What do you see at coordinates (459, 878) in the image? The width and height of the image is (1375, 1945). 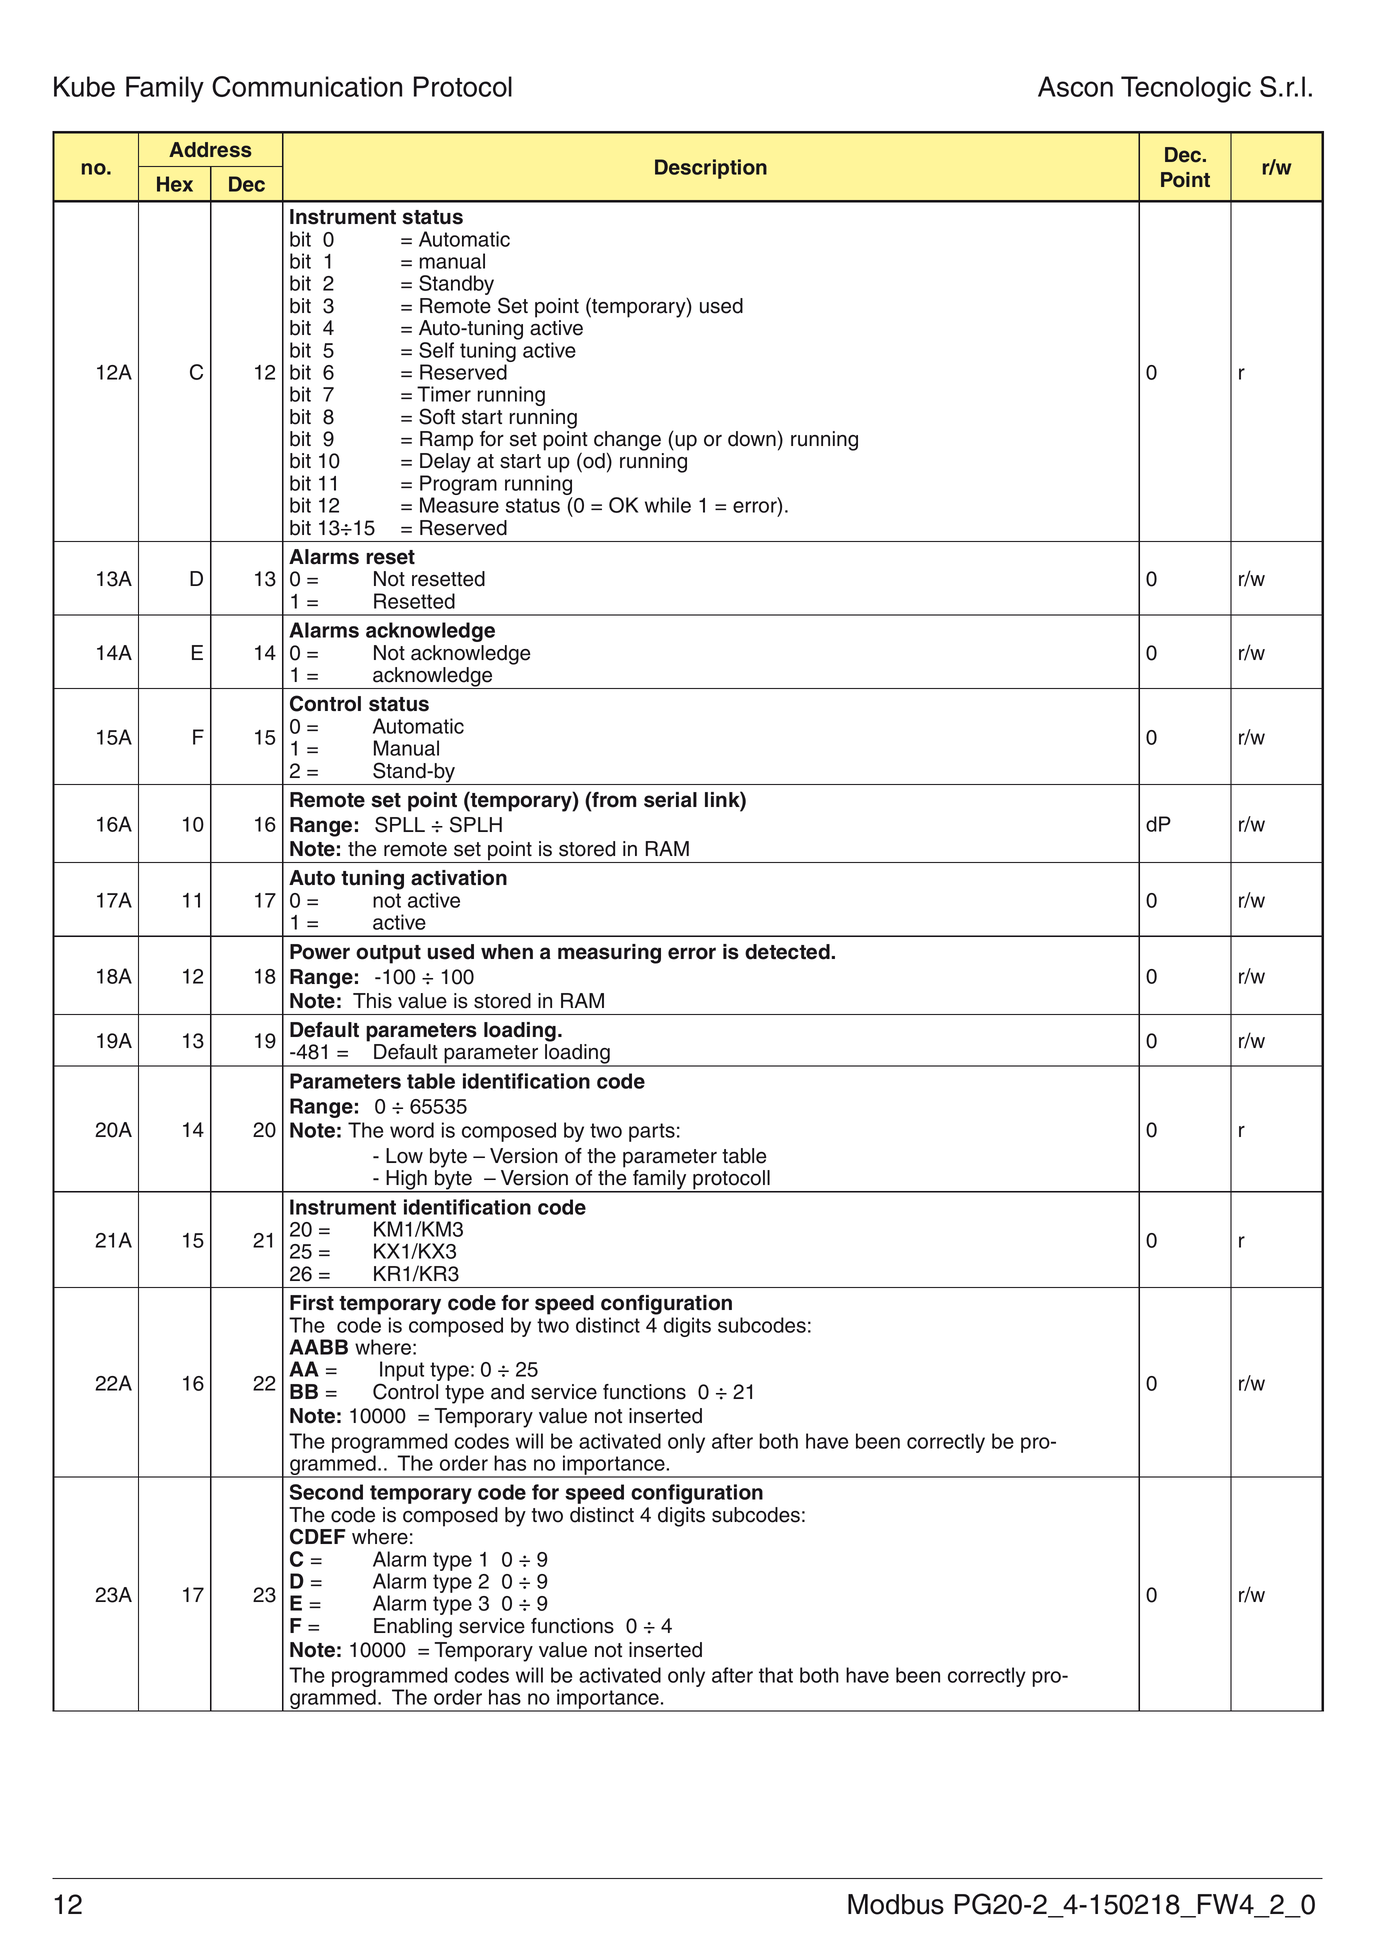 I see `activation` at bounding box center [459, 878].
